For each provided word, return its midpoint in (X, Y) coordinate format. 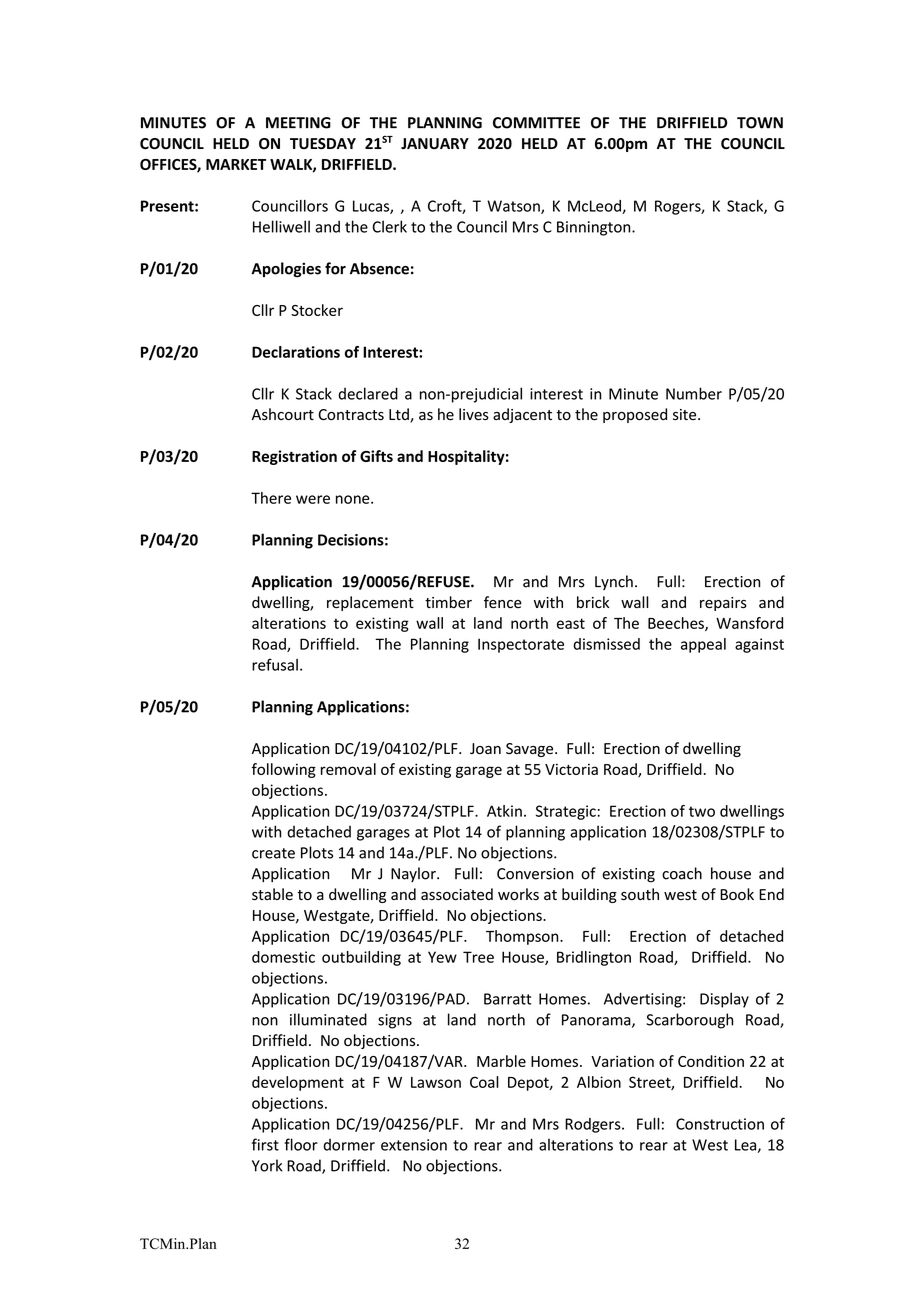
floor (301, 1144)
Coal (484, 1082)
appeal (703, 645)
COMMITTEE (536, 123)
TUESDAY (323, 144)
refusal (275, 664)
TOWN (760, 123)
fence (503, 602)
